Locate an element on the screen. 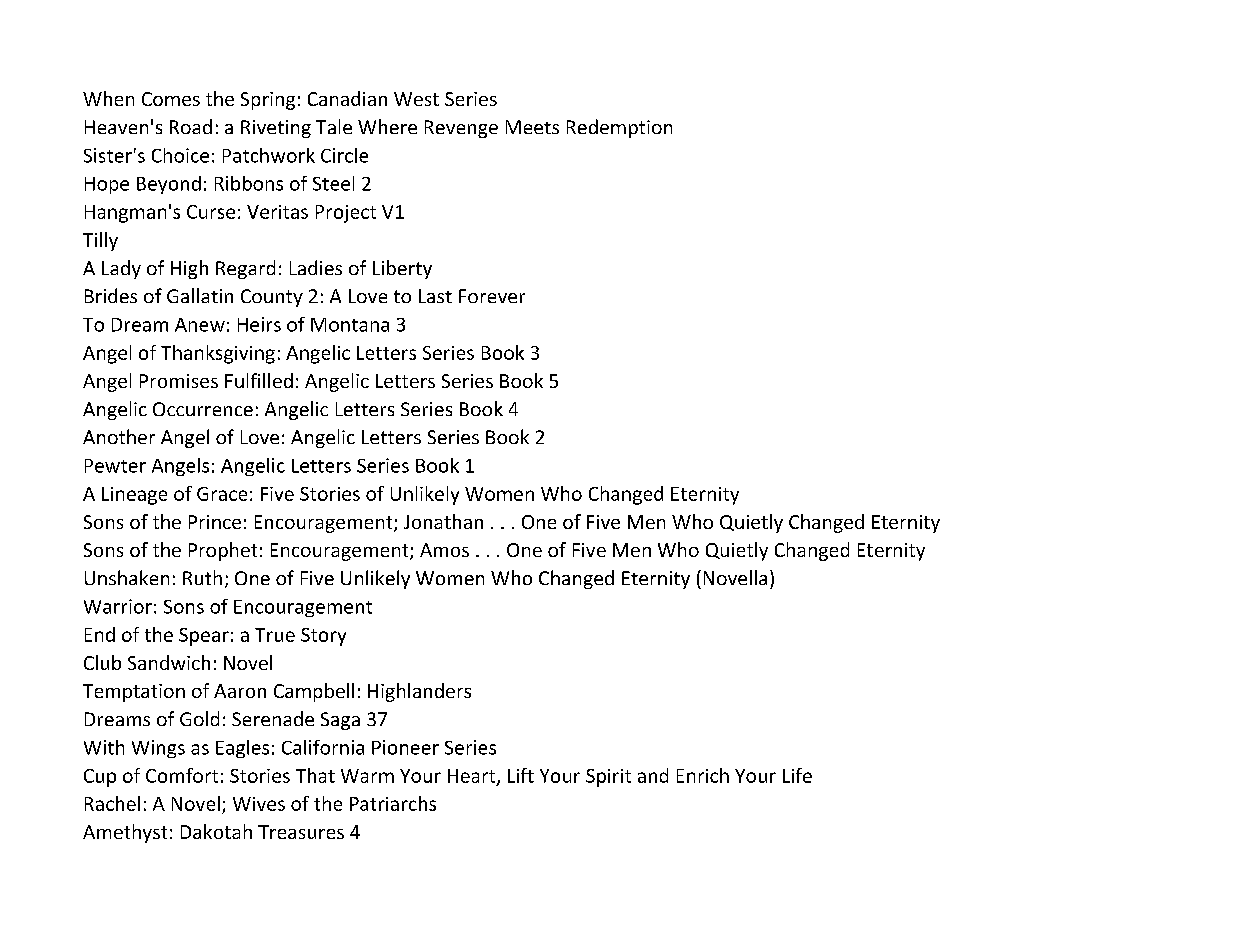  Road is located at coordinates (191, 126).
